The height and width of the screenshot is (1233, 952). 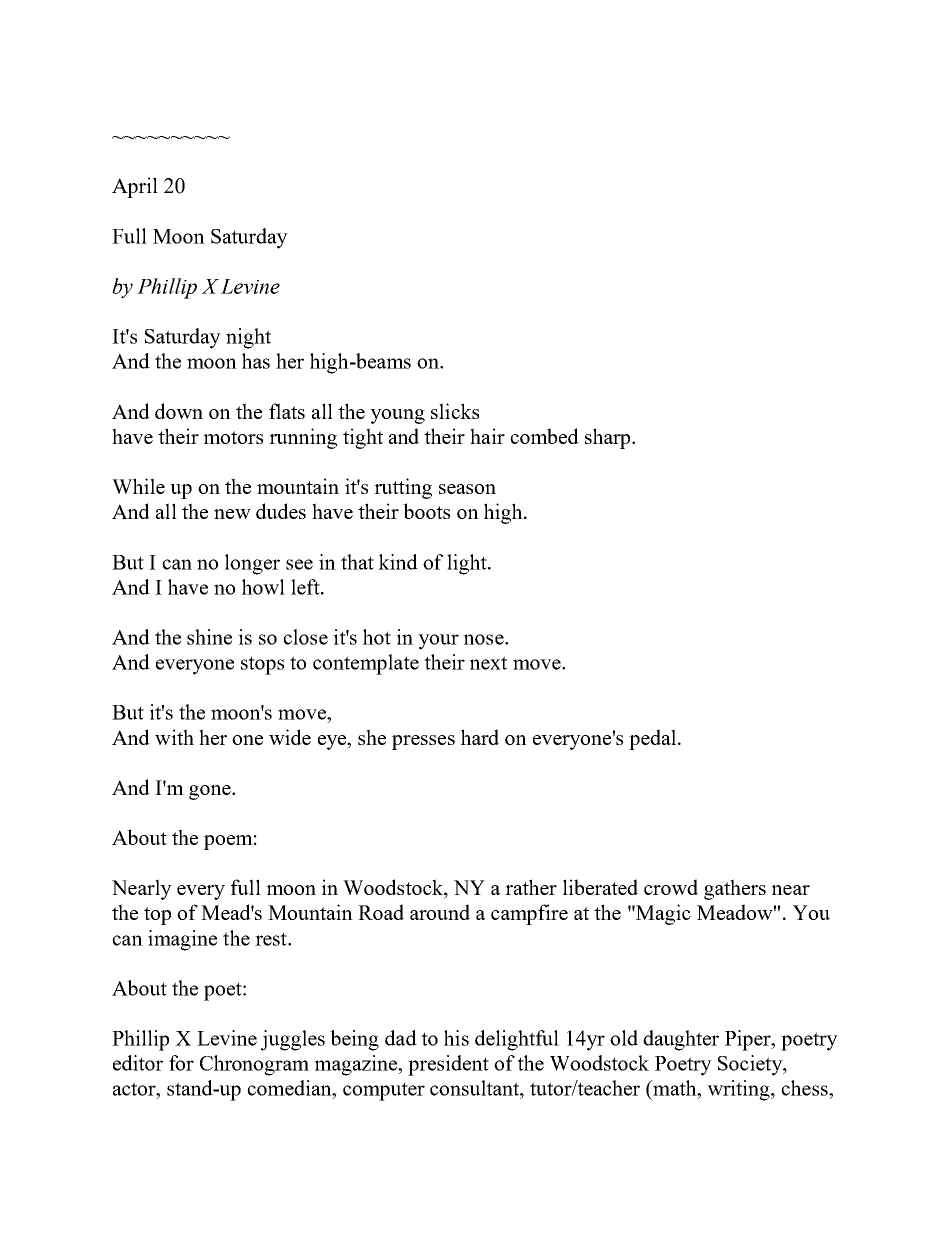 I want to click on night, so click(x=248, y=338).
